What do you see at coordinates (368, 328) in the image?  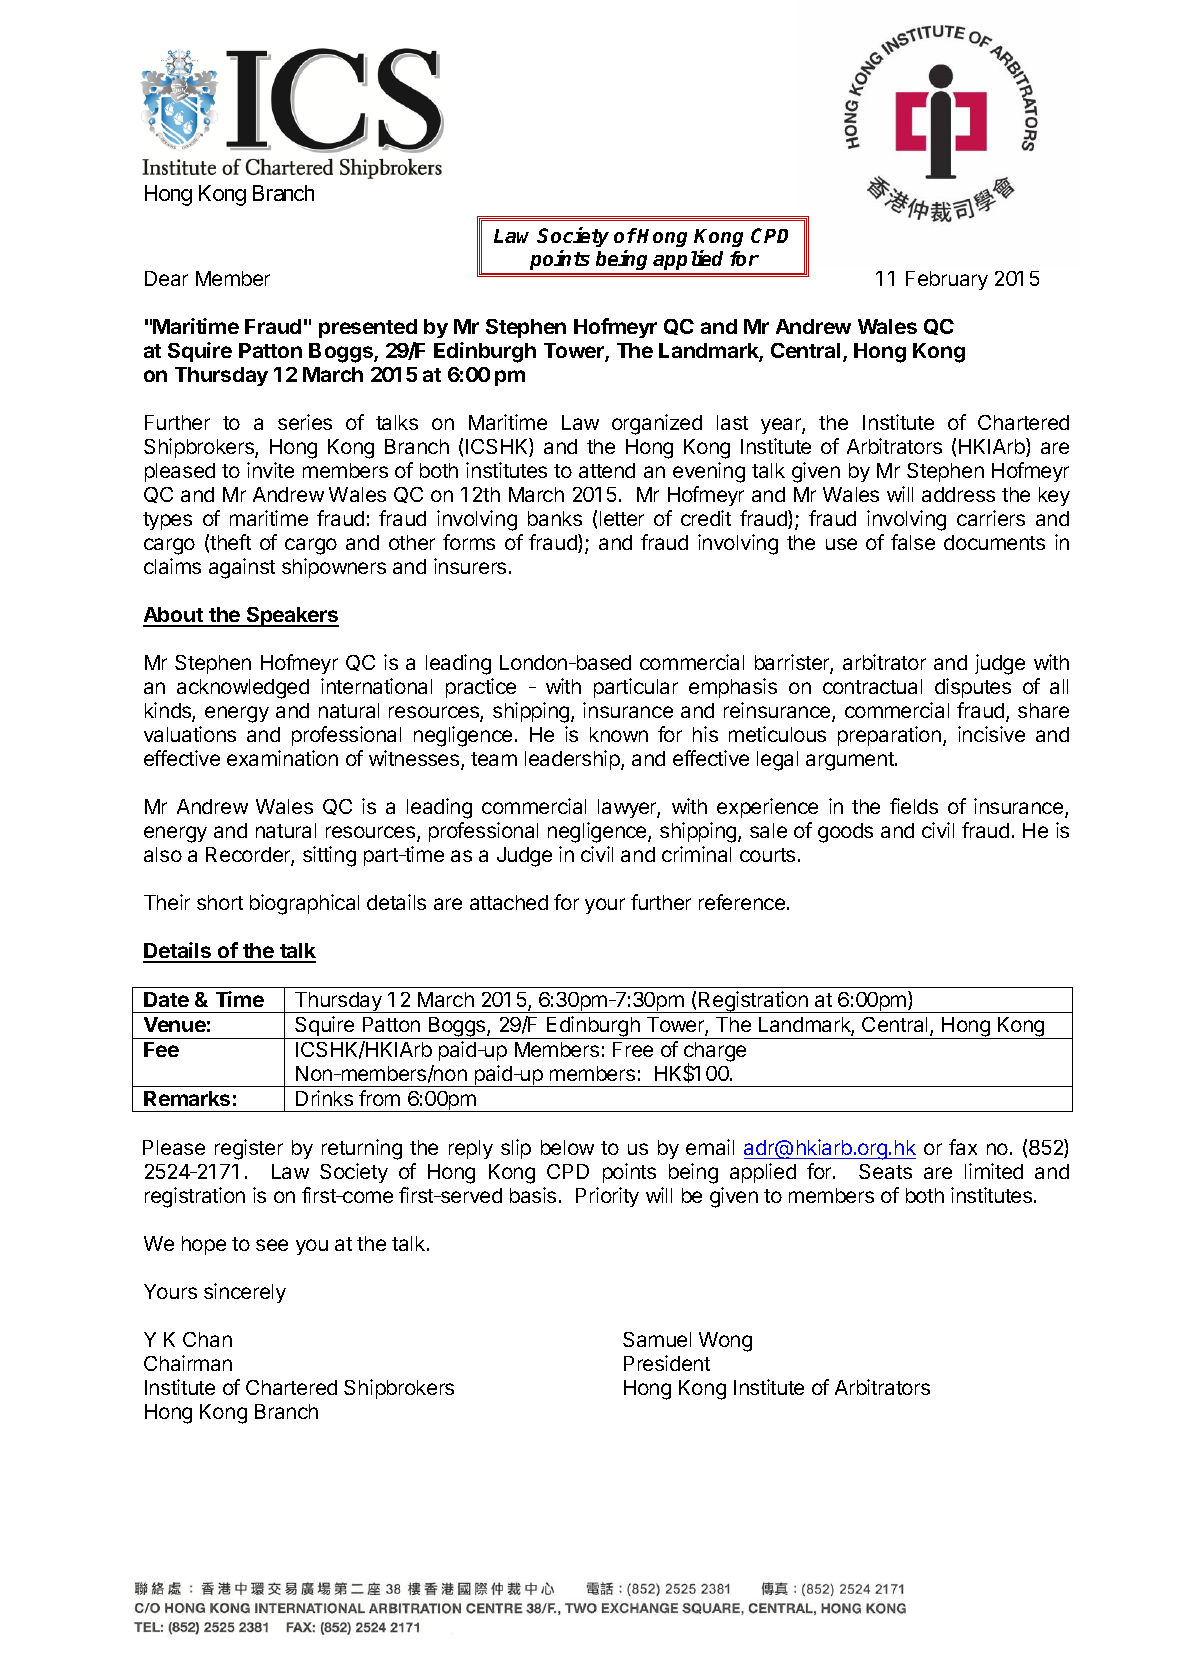 I see `presented` at bounding box center [368, 328].
